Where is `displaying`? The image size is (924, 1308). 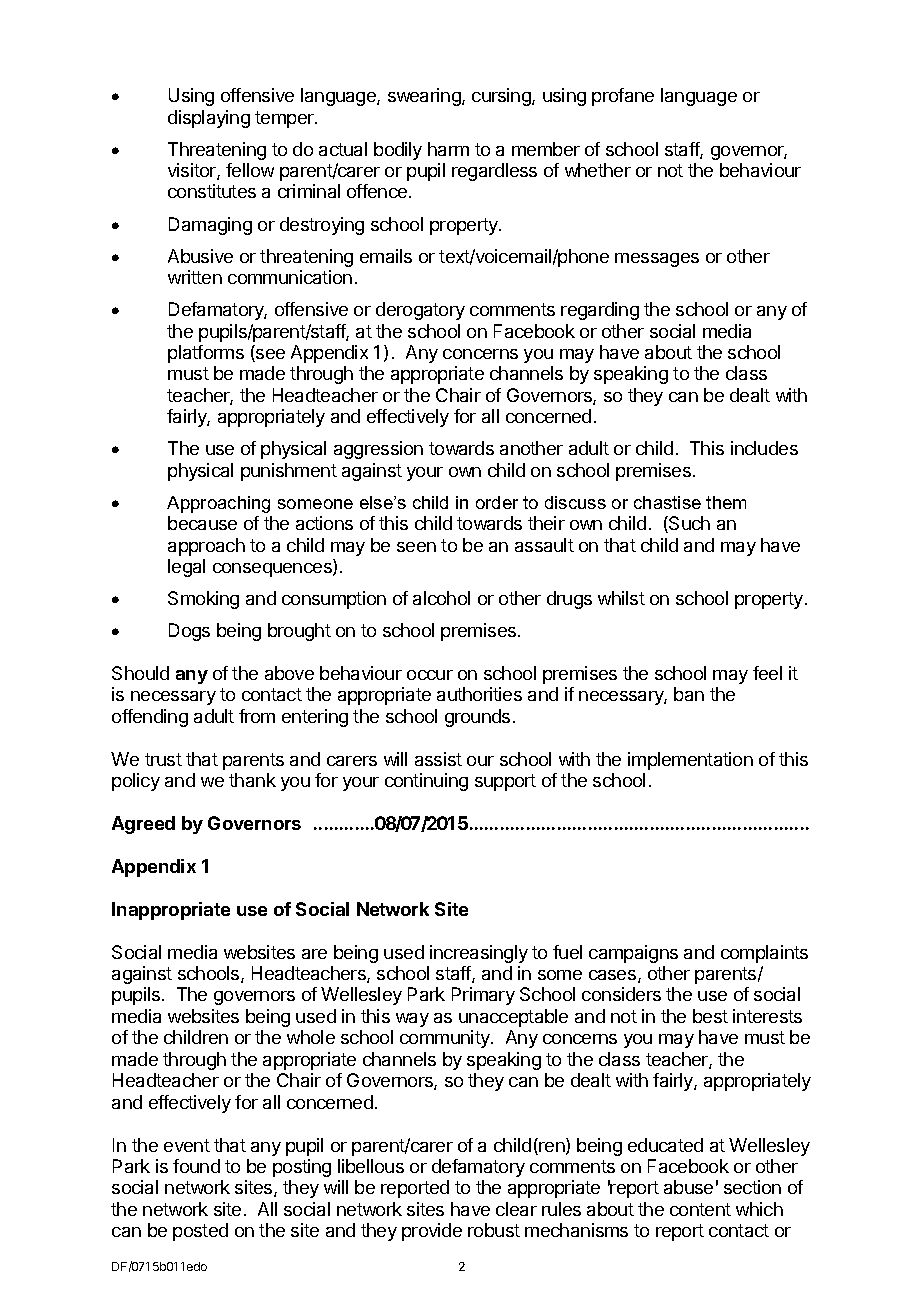
displaying is located at coordinates (209, 119).
